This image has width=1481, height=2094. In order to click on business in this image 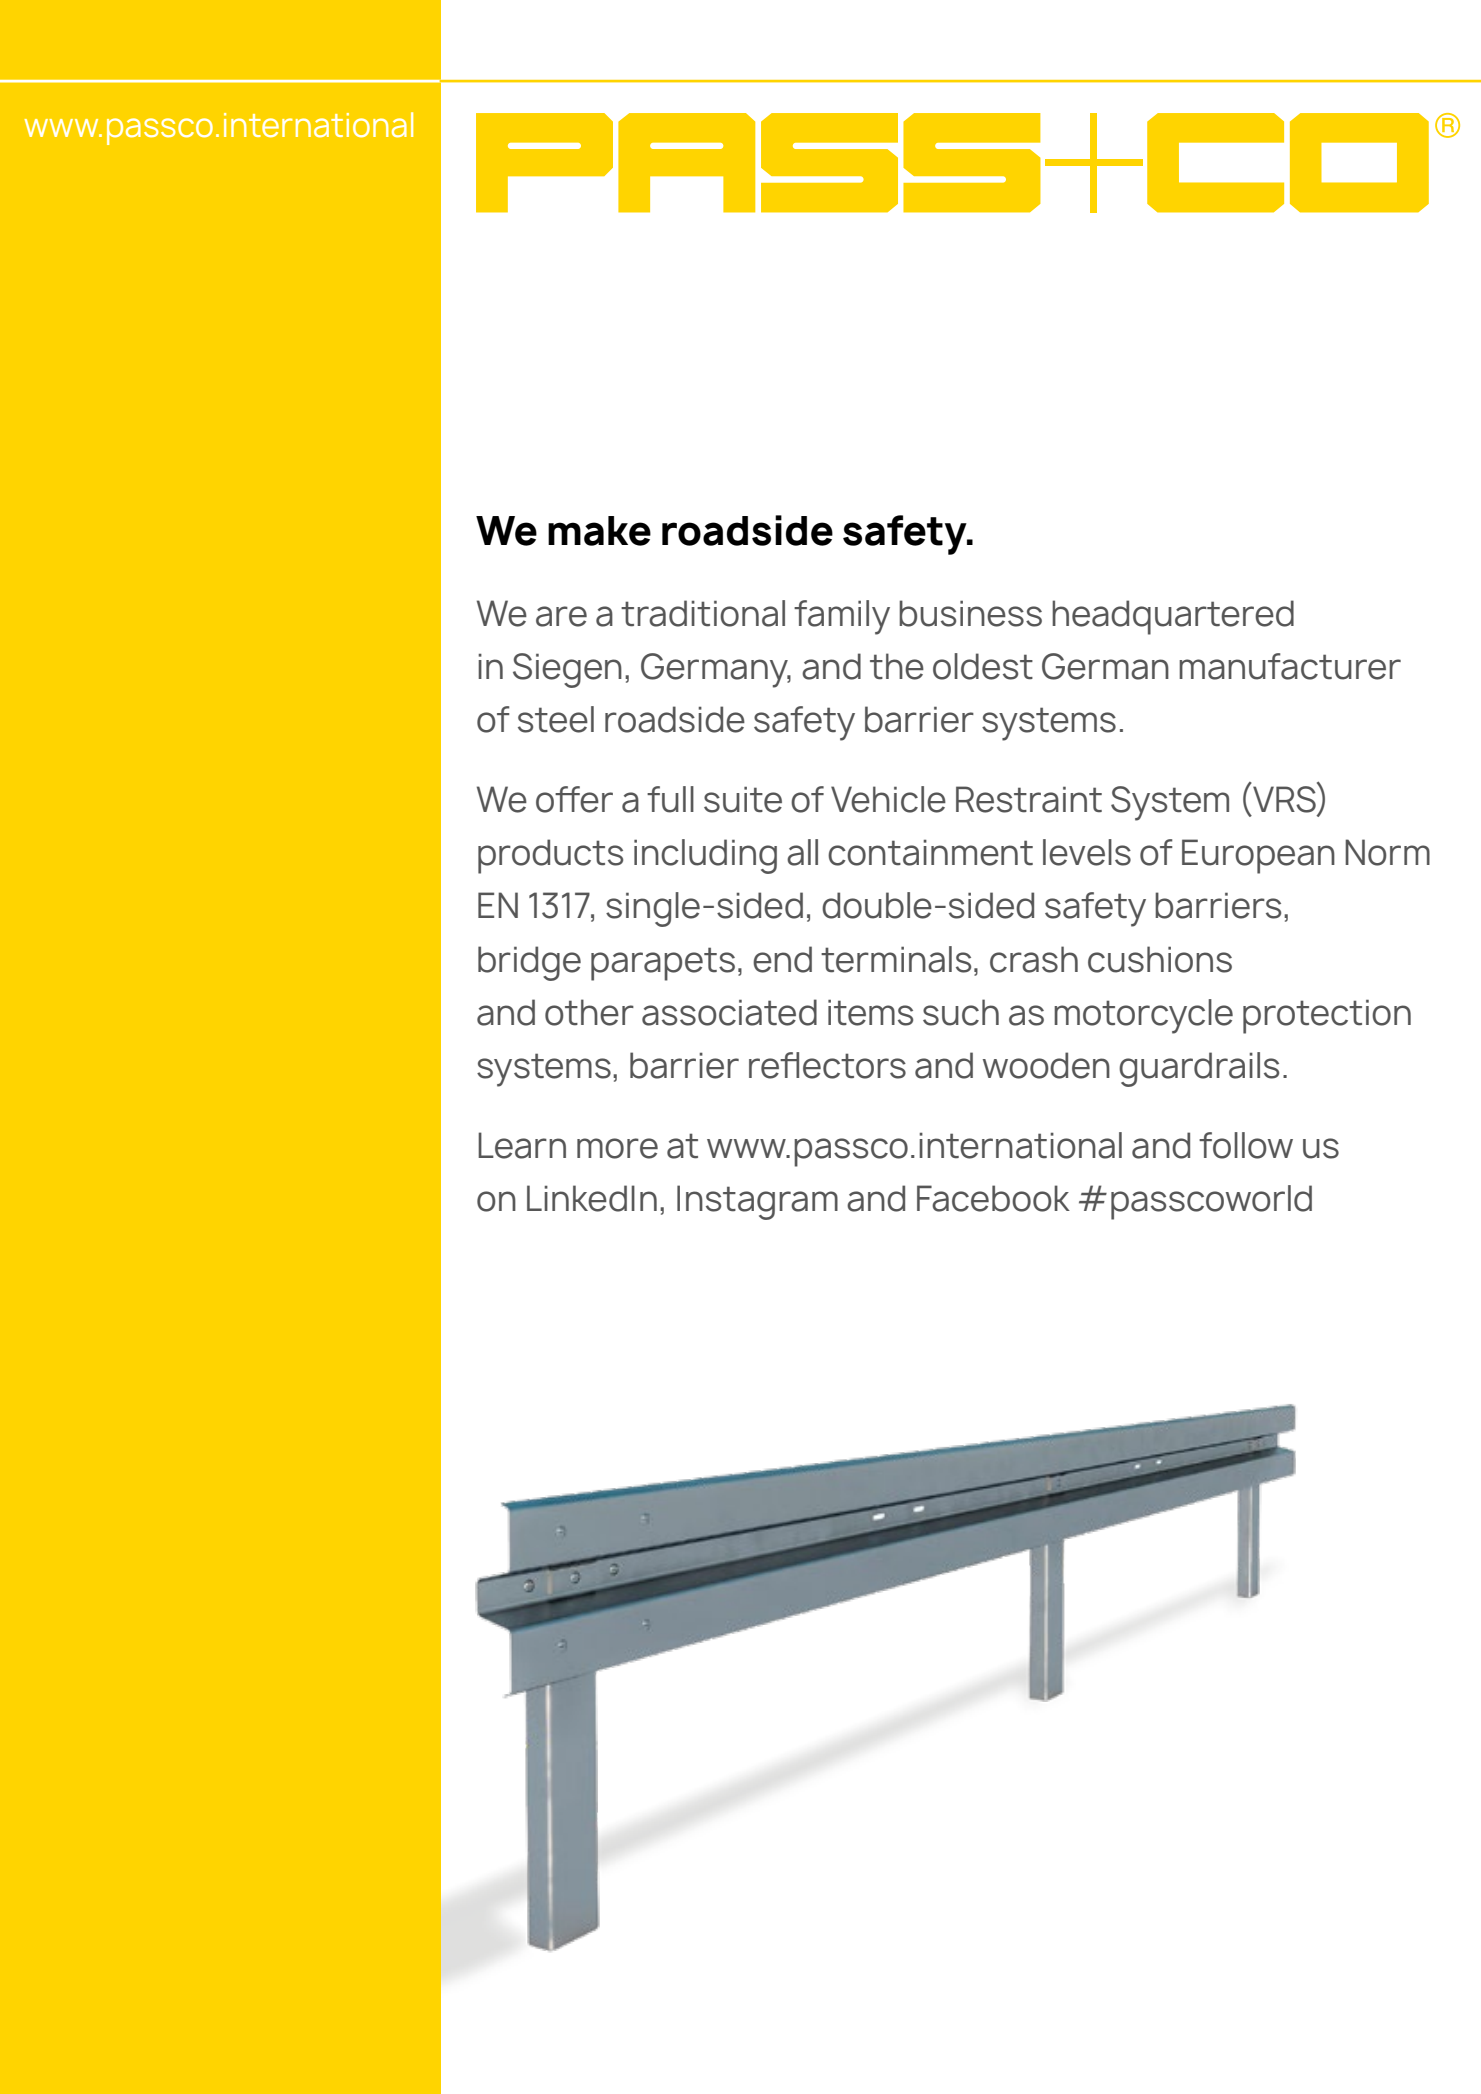, I will do `click(970, 613)`.
